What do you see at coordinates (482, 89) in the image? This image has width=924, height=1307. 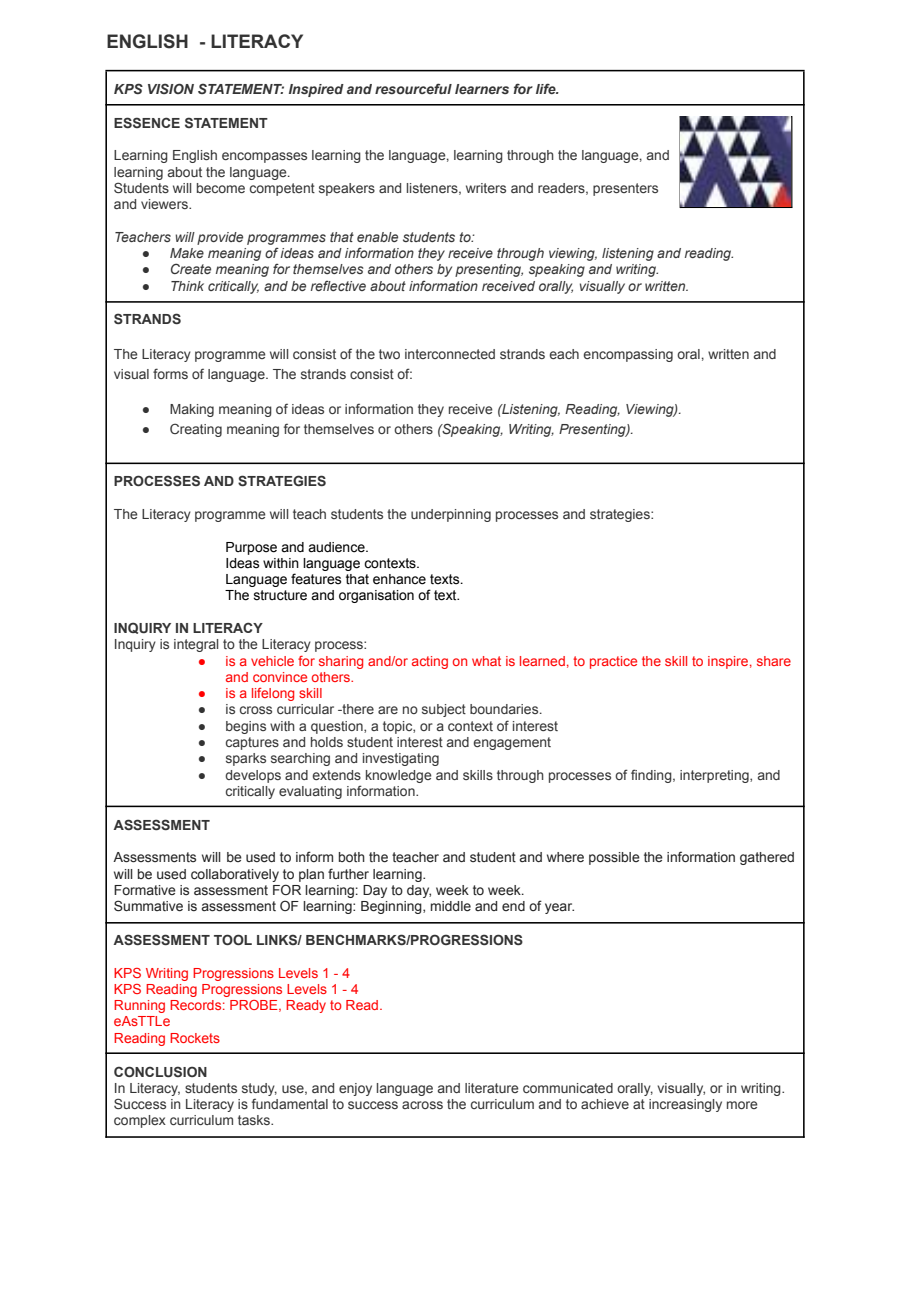 I see `learners` at bounding box center [482, 89].
